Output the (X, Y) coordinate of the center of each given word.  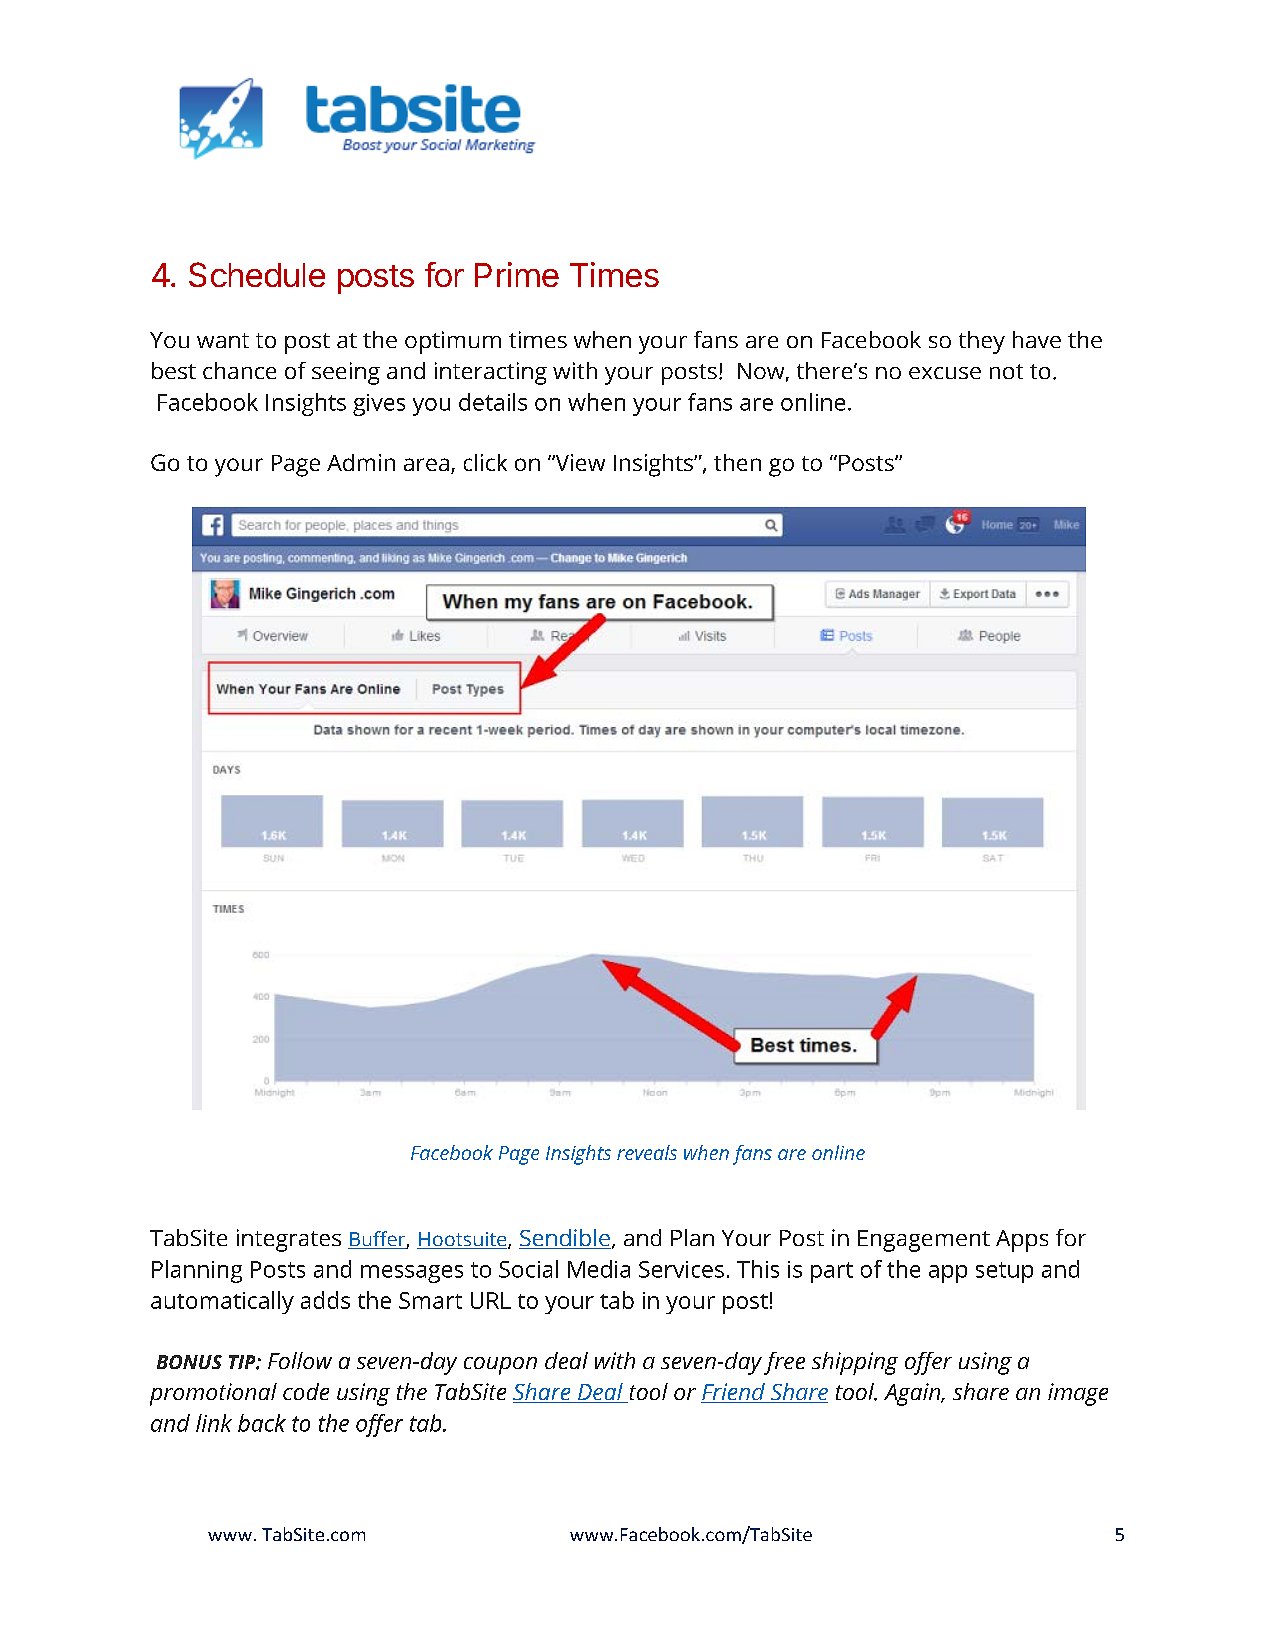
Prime (517, 274)
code (306, 1391)
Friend (734, 1393)
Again (913, 1394)
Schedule (257, 274)
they (982, 342)
